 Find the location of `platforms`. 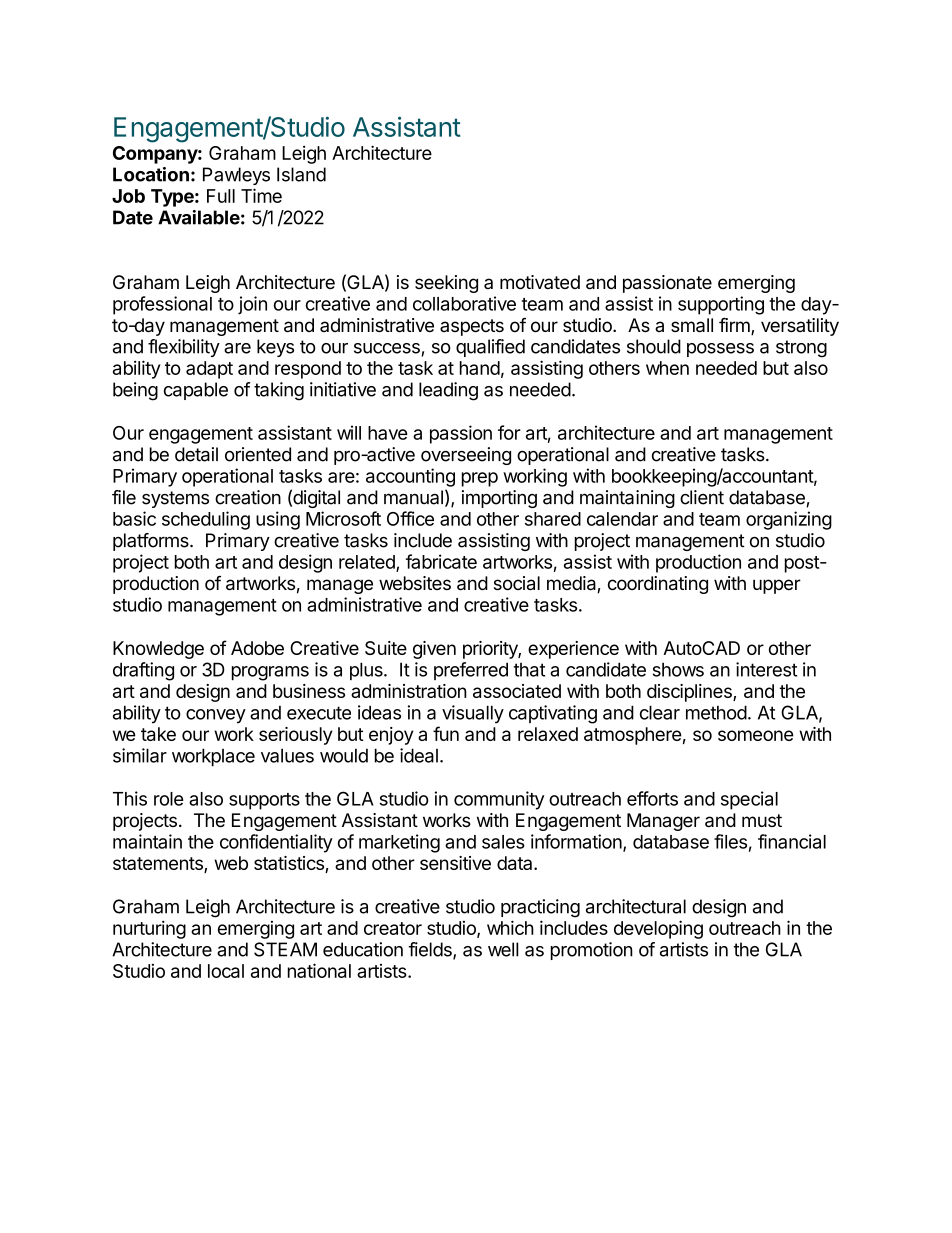

platforms is located at coordinates (152, 542).
